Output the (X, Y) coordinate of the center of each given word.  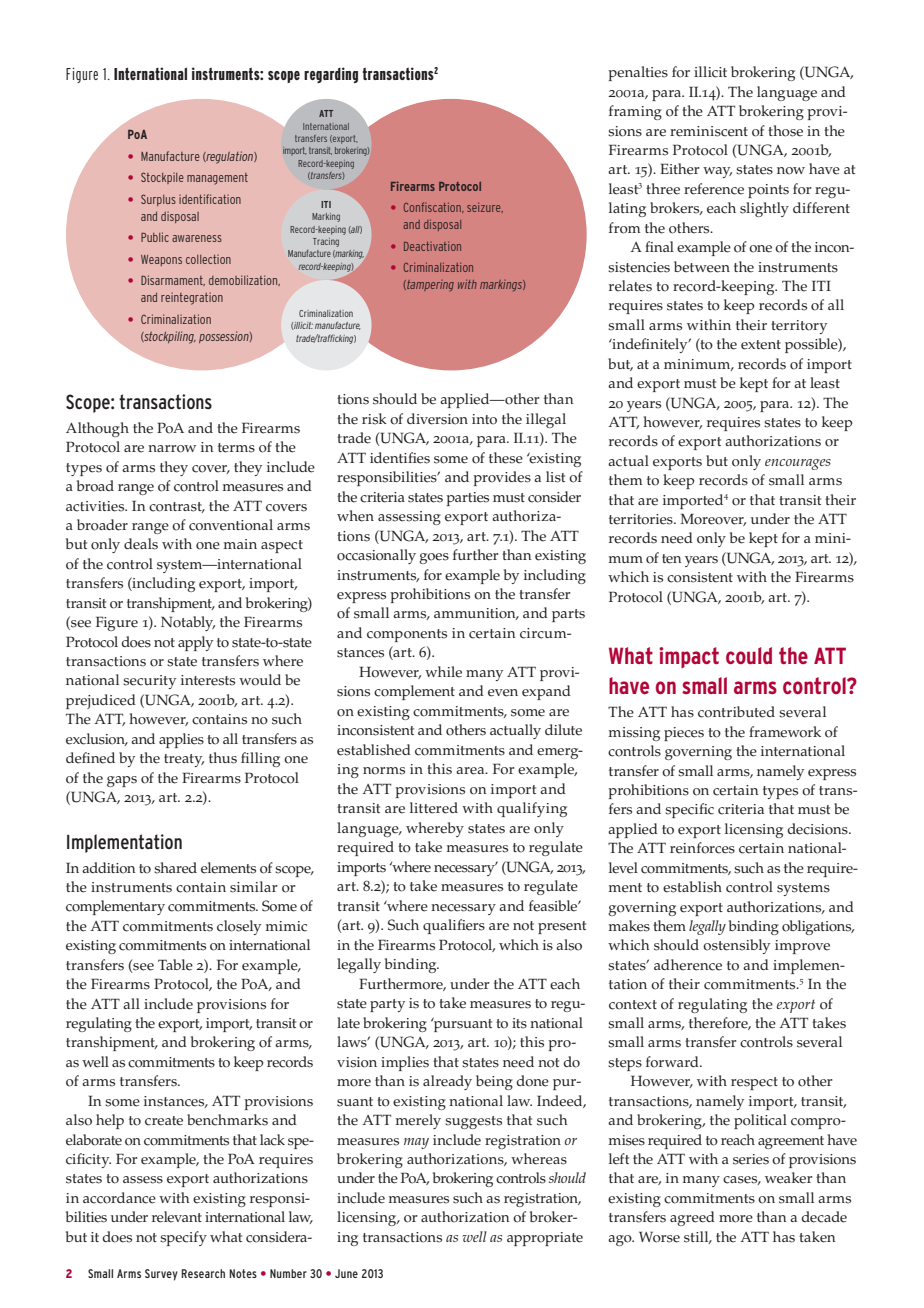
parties (467, 499)
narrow (172, 449)
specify (183, 1238)
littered (434, 808)
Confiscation (433, 207)
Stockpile (162, 178)
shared (175, 868)
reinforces (702, 848)
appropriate (545, 1239)
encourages (798, 464)
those (785, 131)
